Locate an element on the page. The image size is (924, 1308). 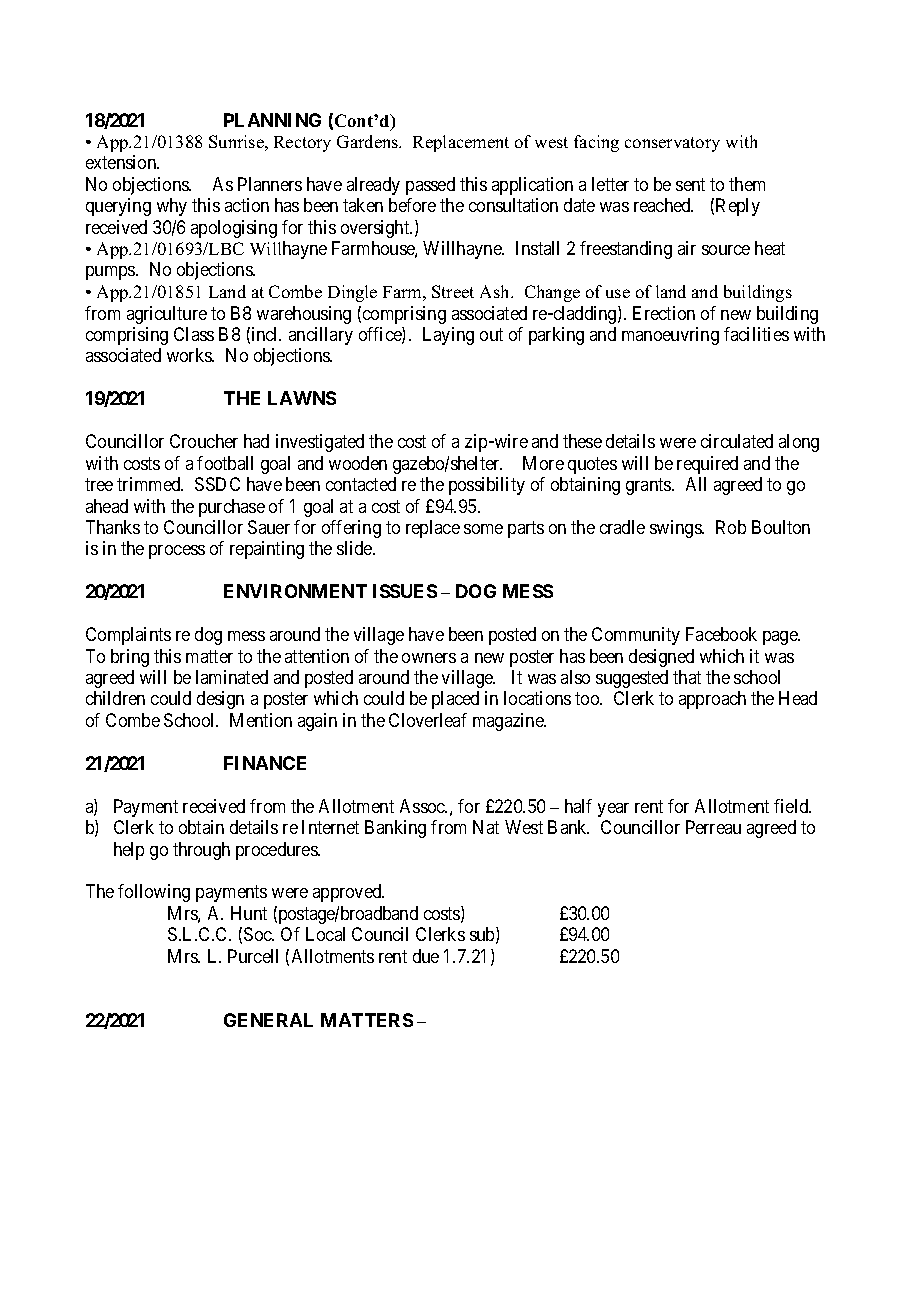
field is located at coordinates (792, 806).
